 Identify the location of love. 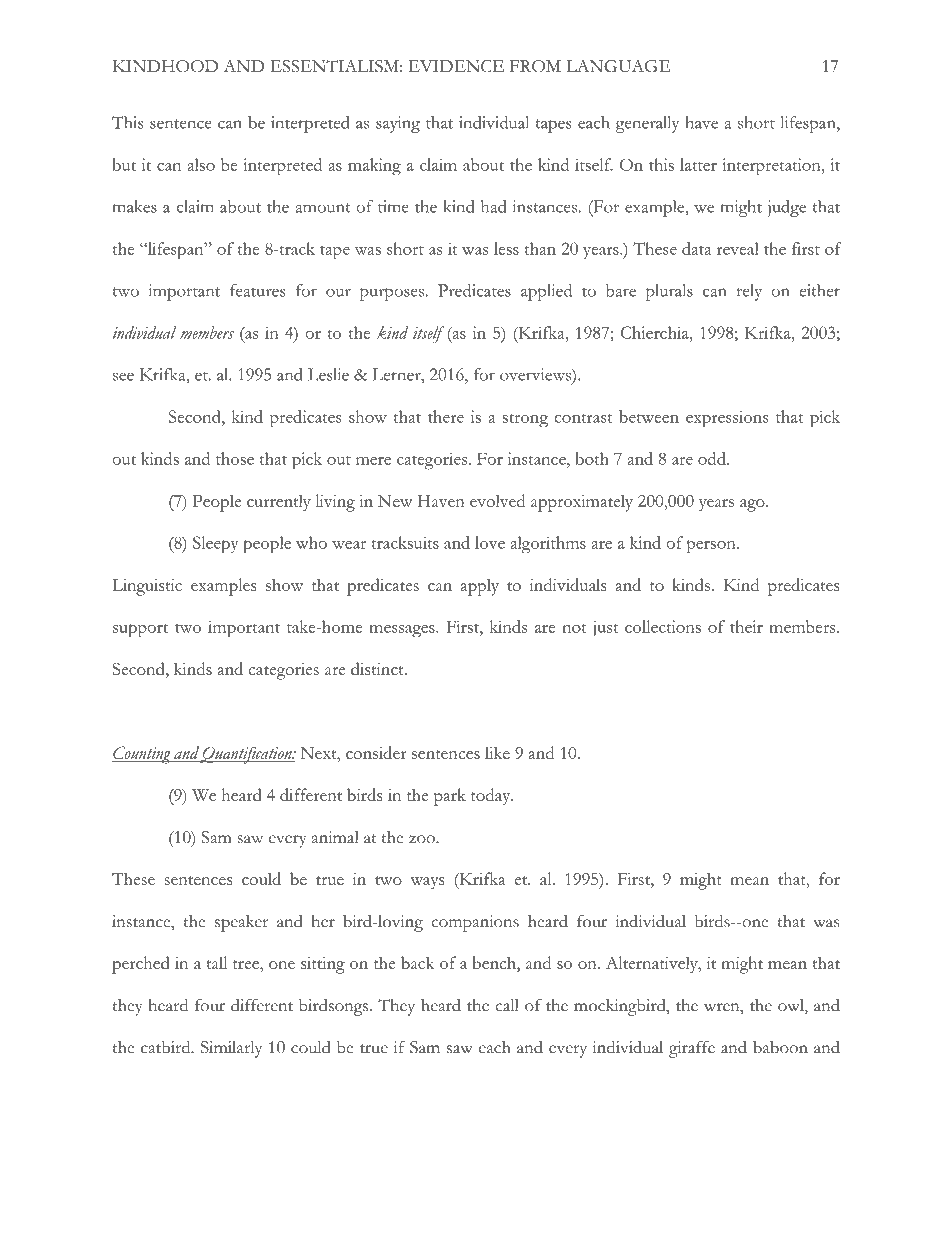
(490, 542).
